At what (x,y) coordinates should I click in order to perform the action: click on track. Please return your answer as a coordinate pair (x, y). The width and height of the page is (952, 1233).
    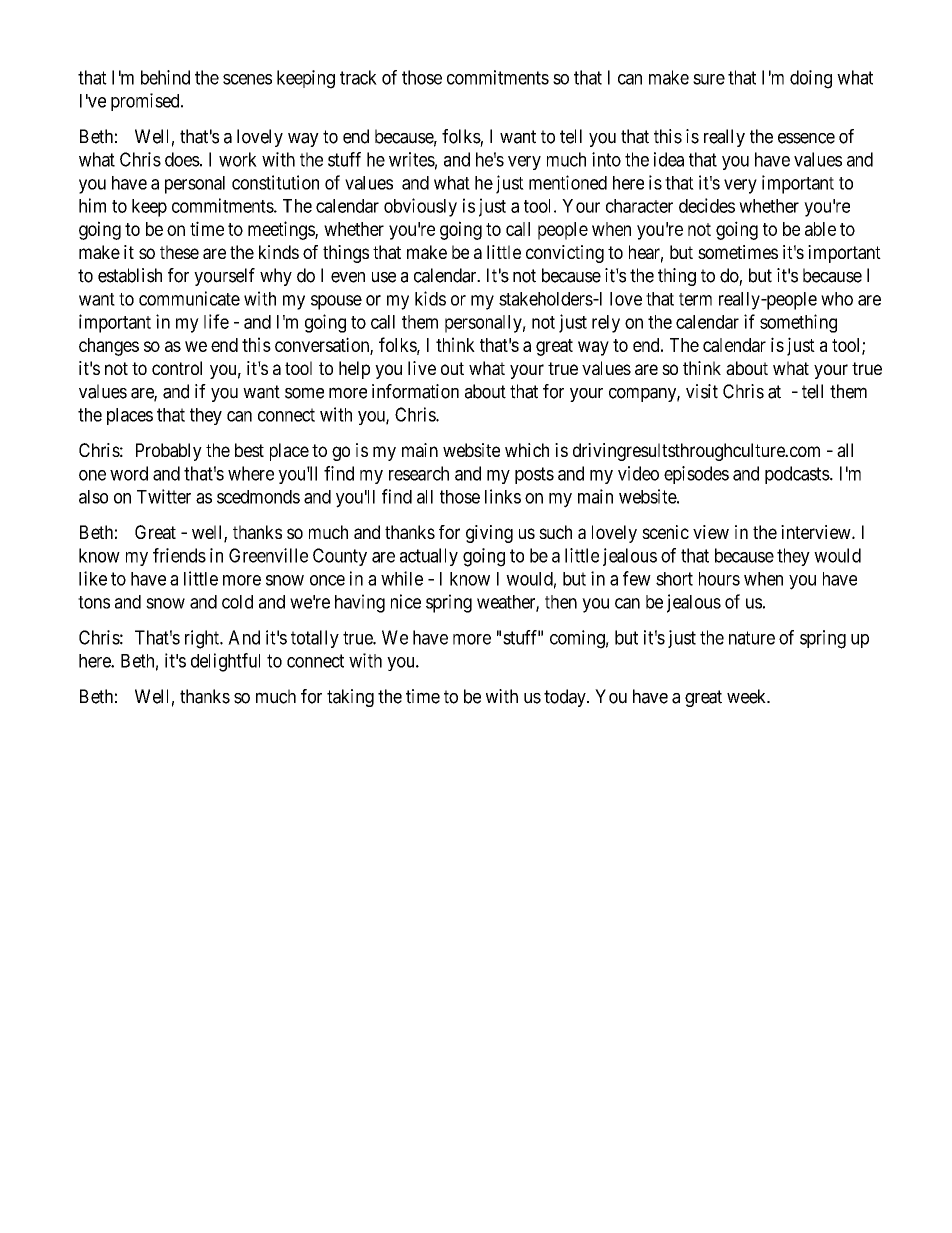
    Looking at the image, I should click on (358, 77).
